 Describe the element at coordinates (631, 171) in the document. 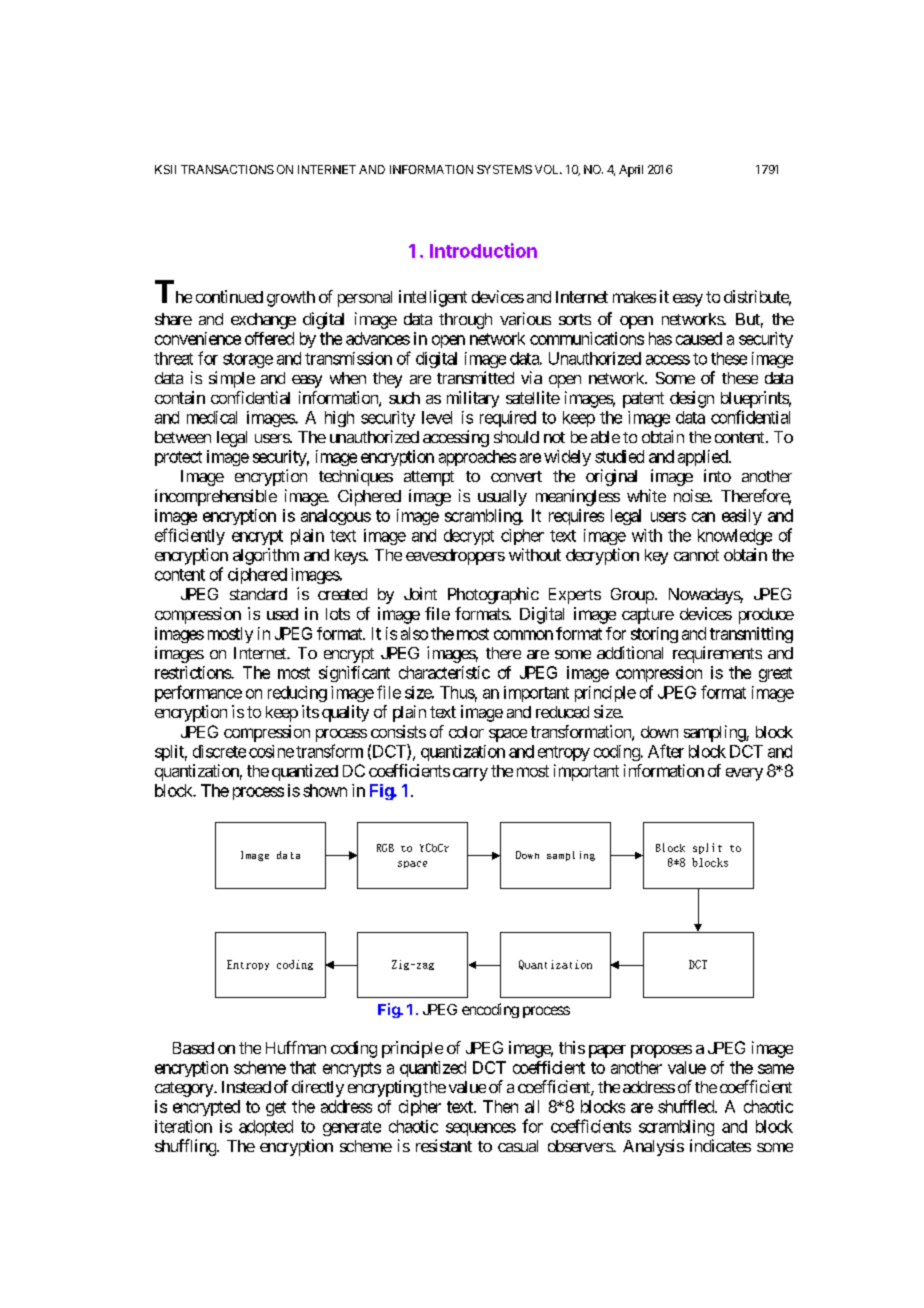

I see `April` at that location.
